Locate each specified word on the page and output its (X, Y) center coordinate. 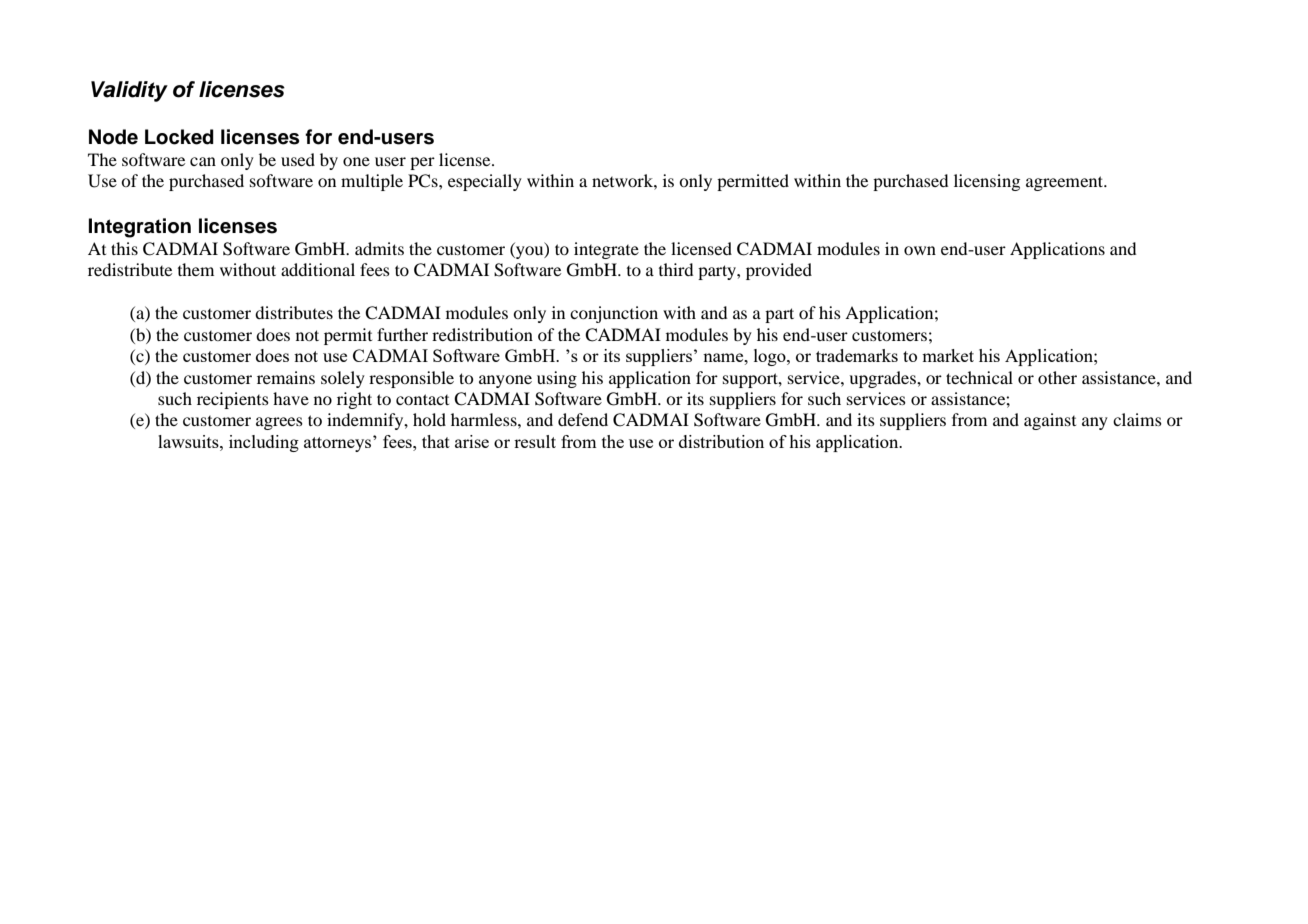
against (1050, 421)
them (196, 269)
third (676, 269)
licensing (987, 182)
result (535, 441)
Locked (179, 137)
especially (485, 182)
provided (779, 271)
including (264, 443)
